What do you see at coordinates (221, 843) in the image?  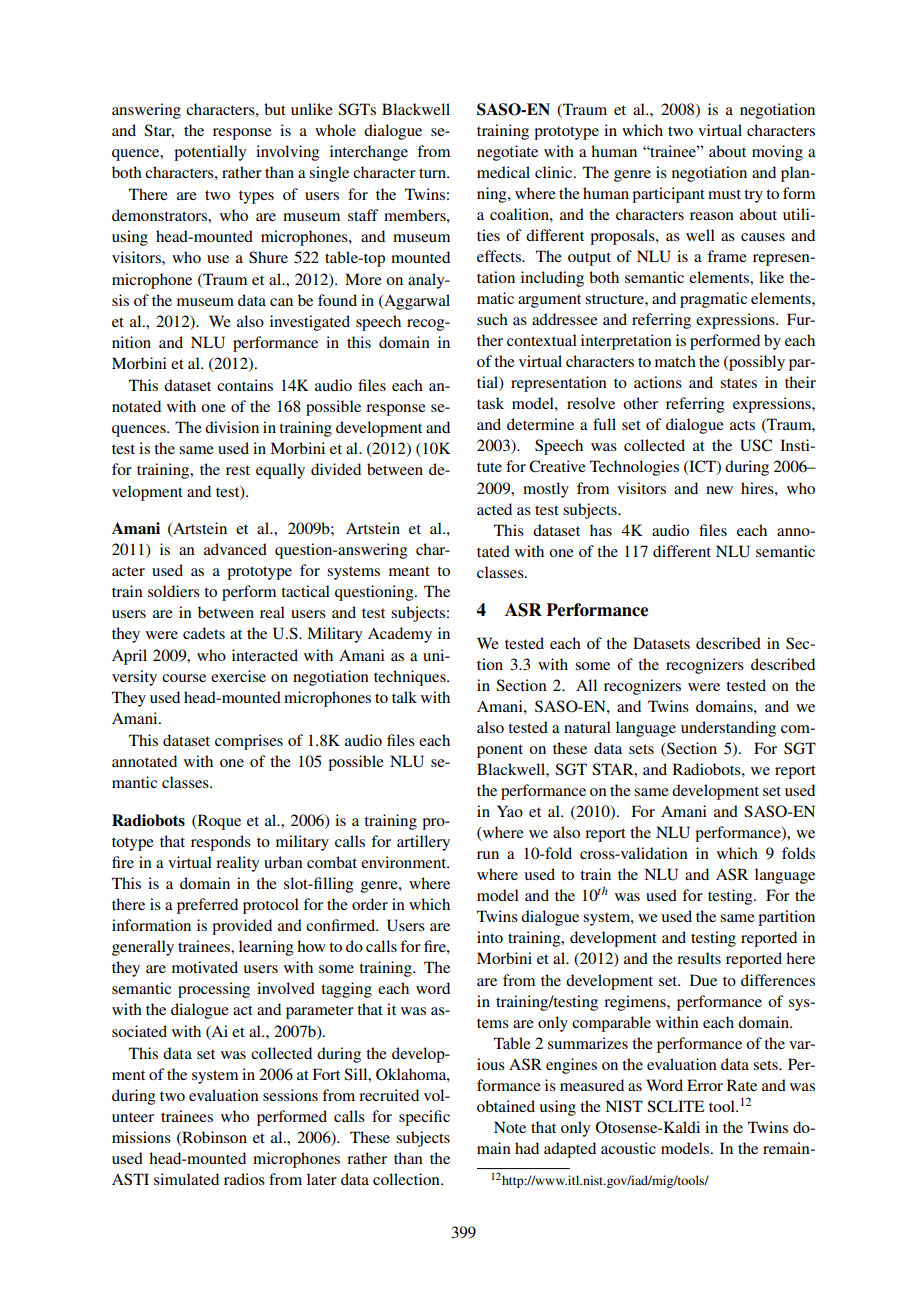 I see `responds` at bounding box center [221, 843].
